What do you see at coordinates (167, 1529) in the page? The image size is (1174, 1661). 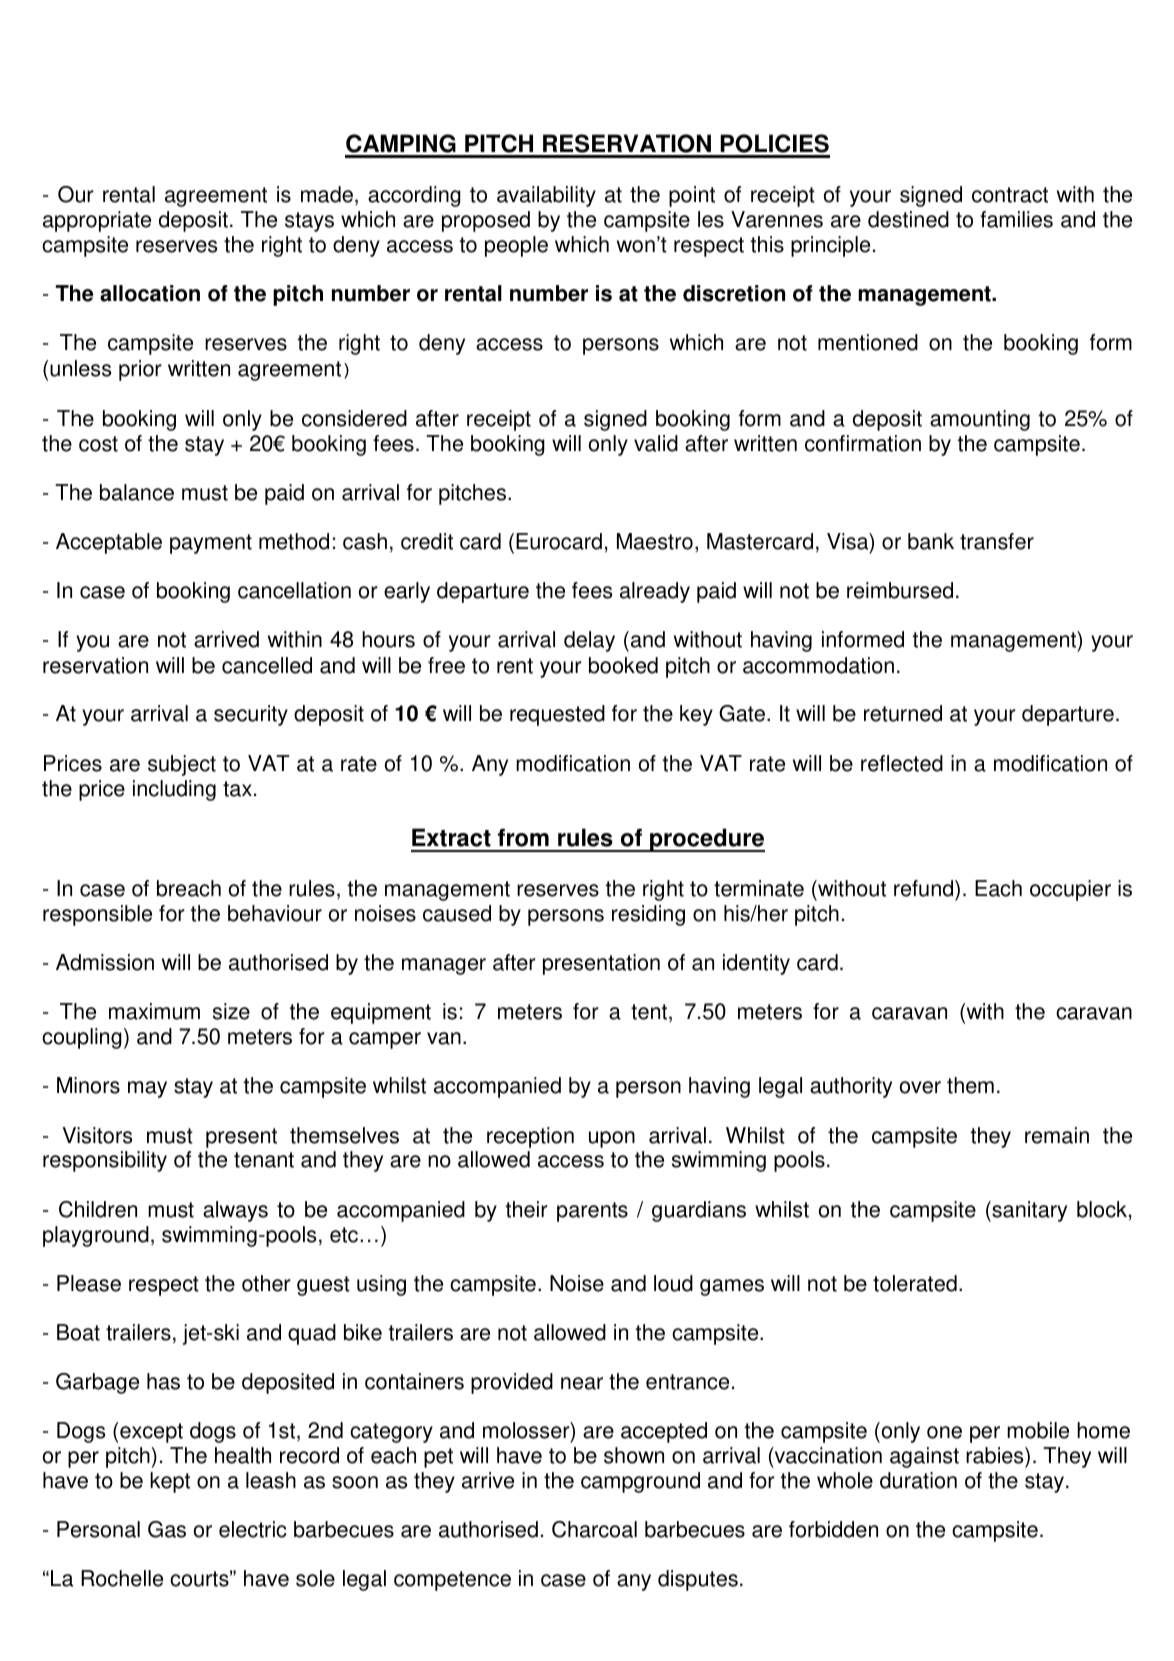 I see `Gas` at bounding box center [167, 1529].
